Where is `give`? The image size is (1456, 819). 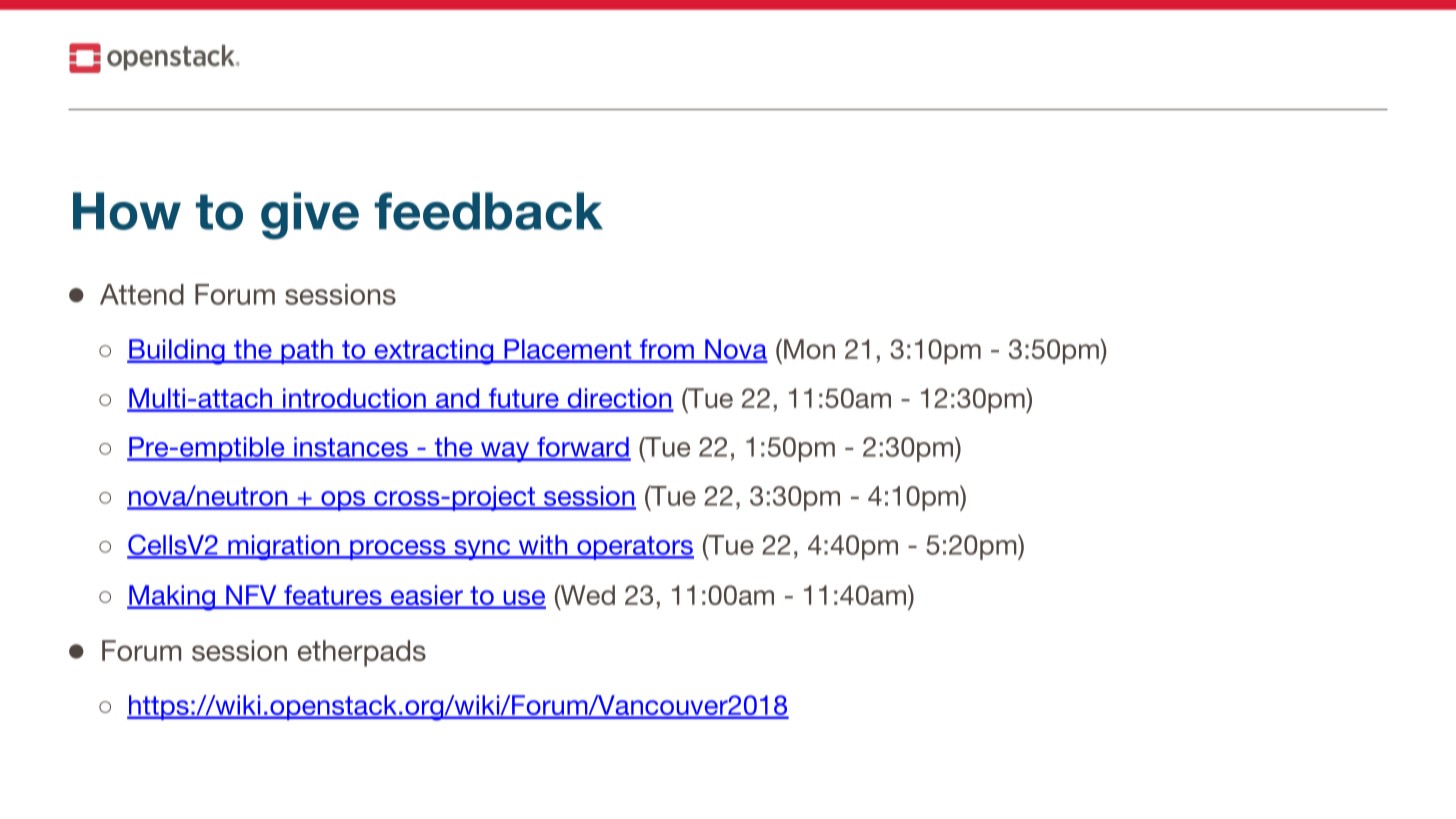 give is located at coordinates (310, 216).
